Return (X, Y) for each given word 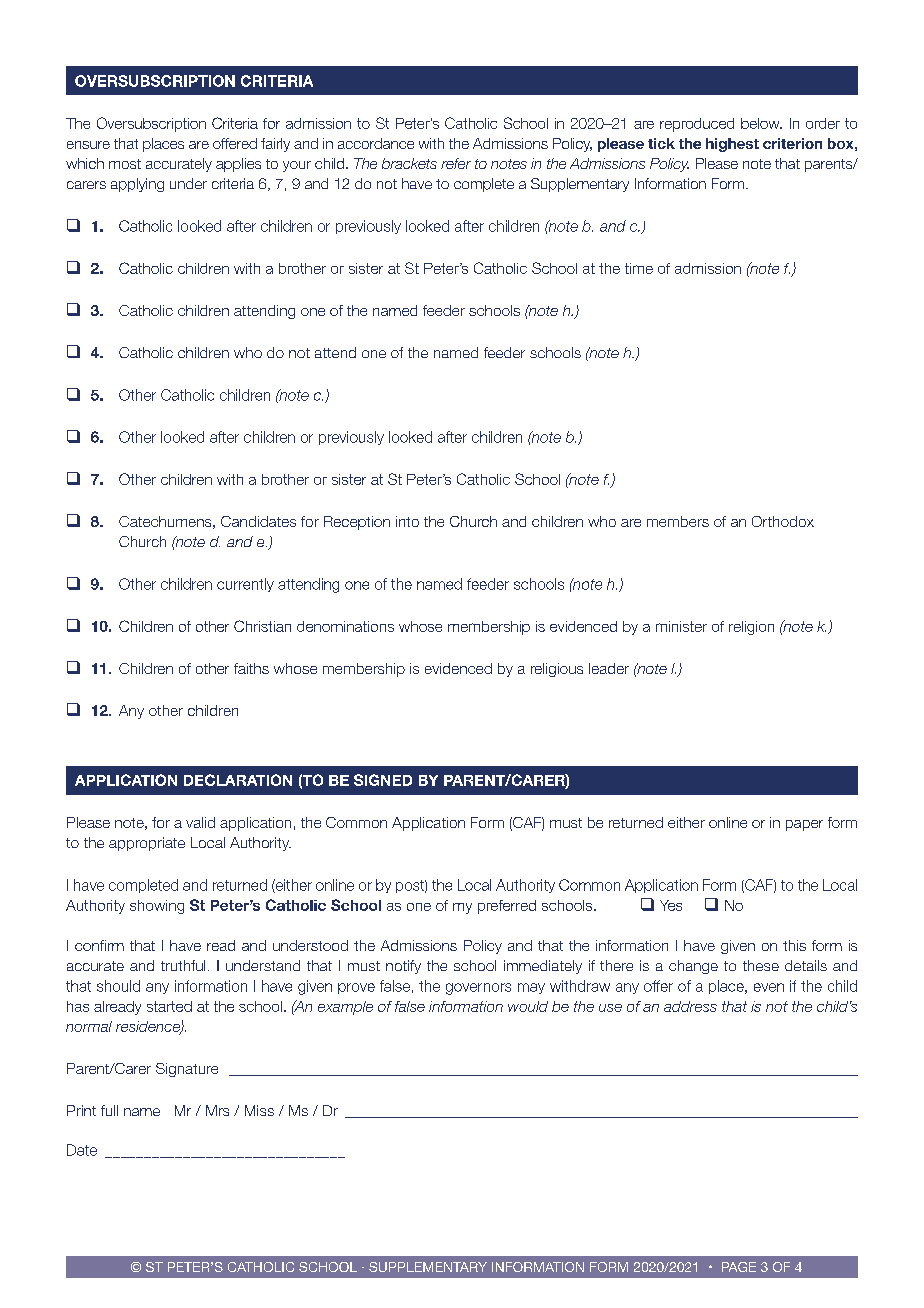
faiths (251, 668)
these (761, 965)
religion (751, 628)
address (690, 1006)
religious (557, 670)
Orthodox (783, 521)
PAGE (739, 1267)
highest (732, 145)
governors (478, 989)
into (407, 521)
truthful (183, 965)
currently (245, 585)
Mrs (217, 1110)
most (125, 164)
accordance (376, 143)
